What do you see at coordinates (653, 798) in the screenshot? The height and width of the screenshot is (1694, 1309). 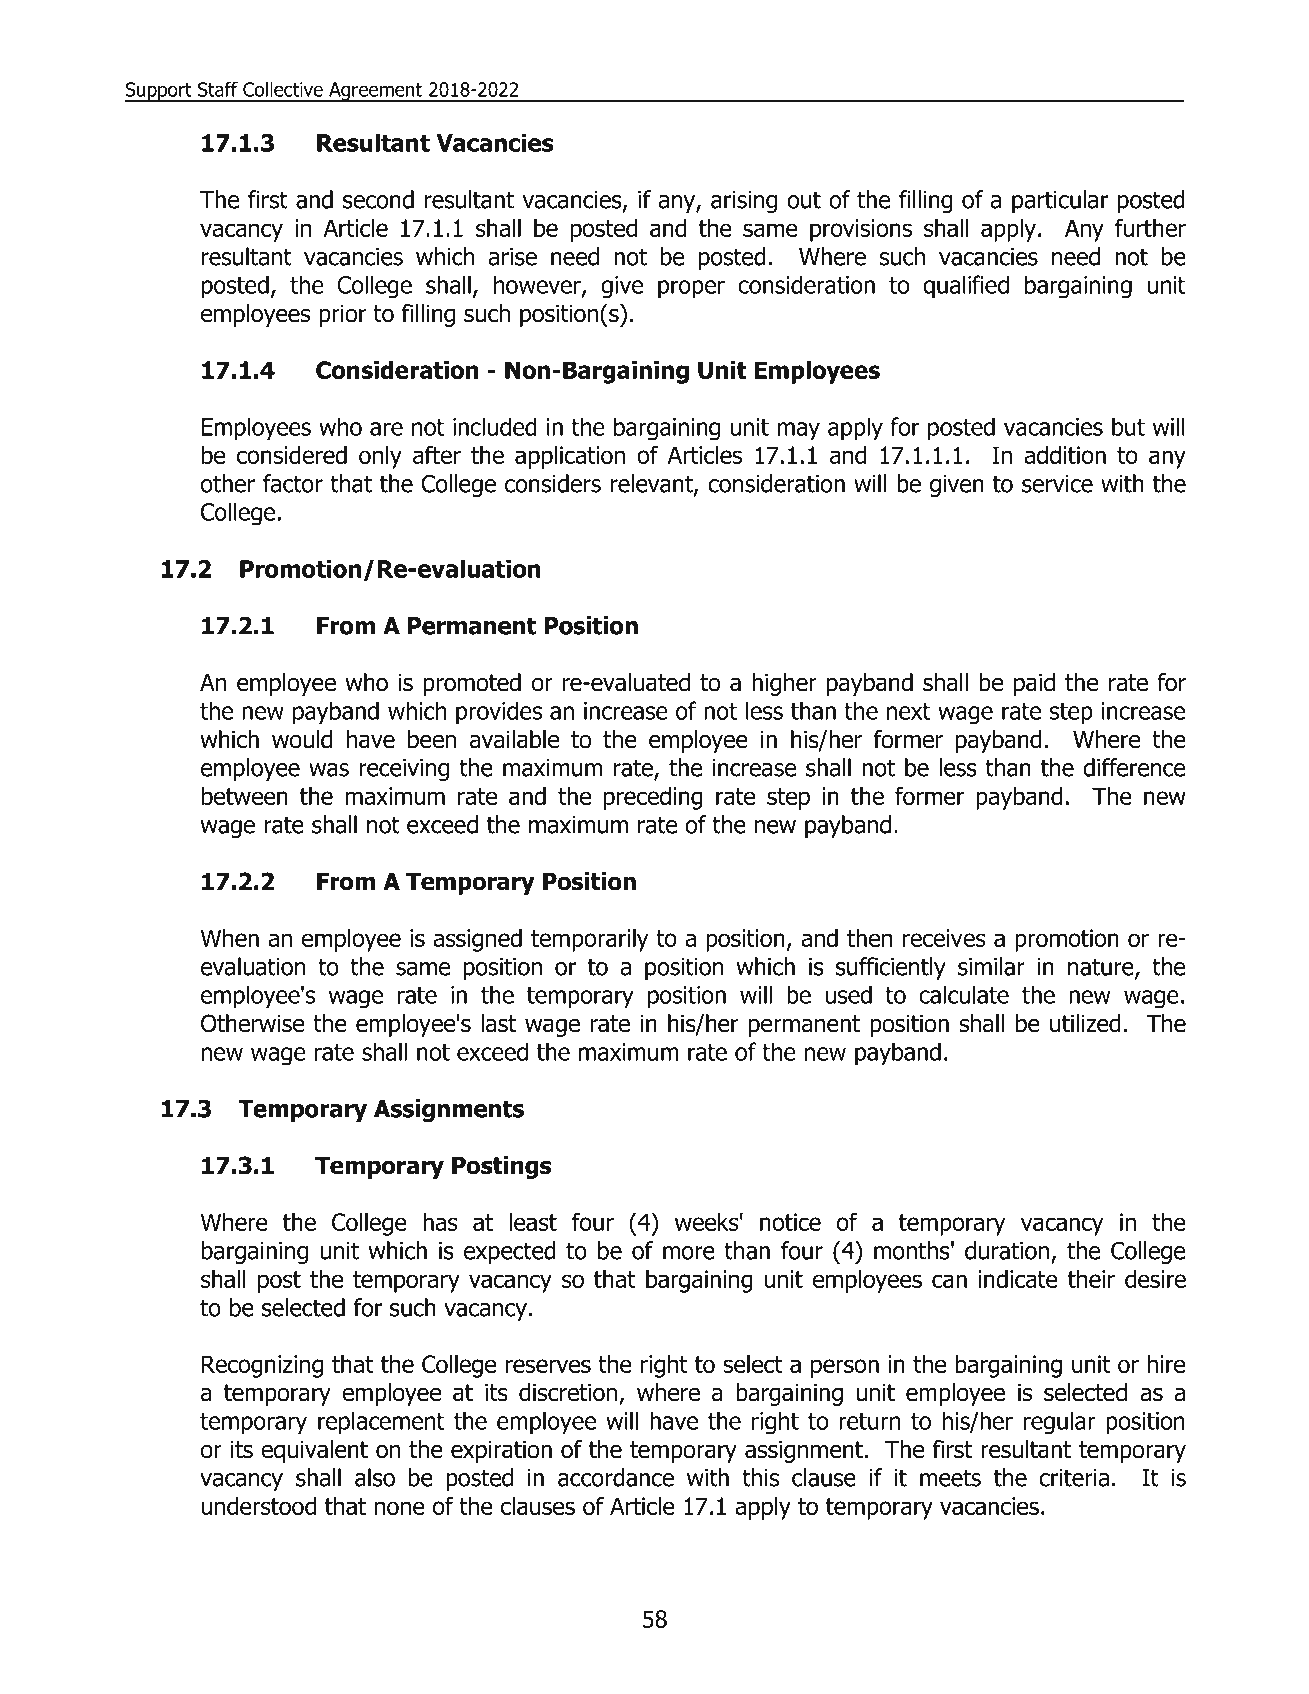 I see `preceding` at bounding box center [653, 798].
